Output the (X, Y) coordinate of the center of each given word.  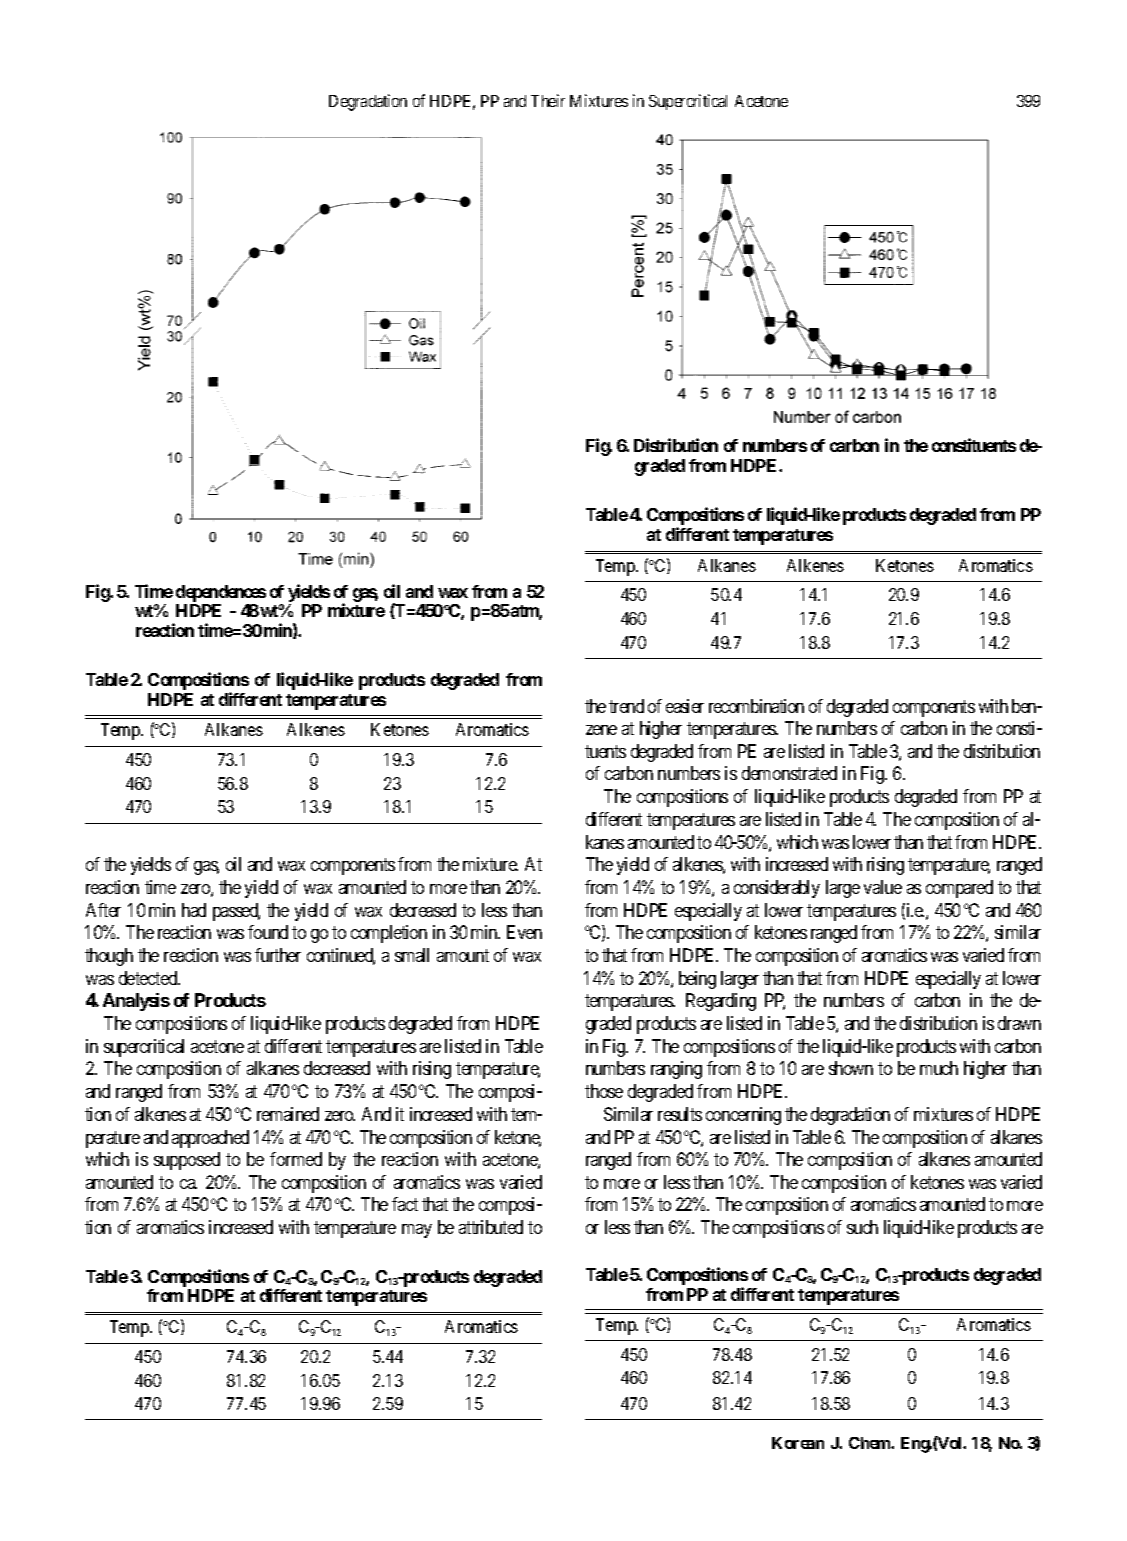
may (417, 1231)
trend (626, 706)
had (194, 910)
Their (548, 100)
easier (685, 706)
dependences (221, 593)
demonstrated (789, 773)
